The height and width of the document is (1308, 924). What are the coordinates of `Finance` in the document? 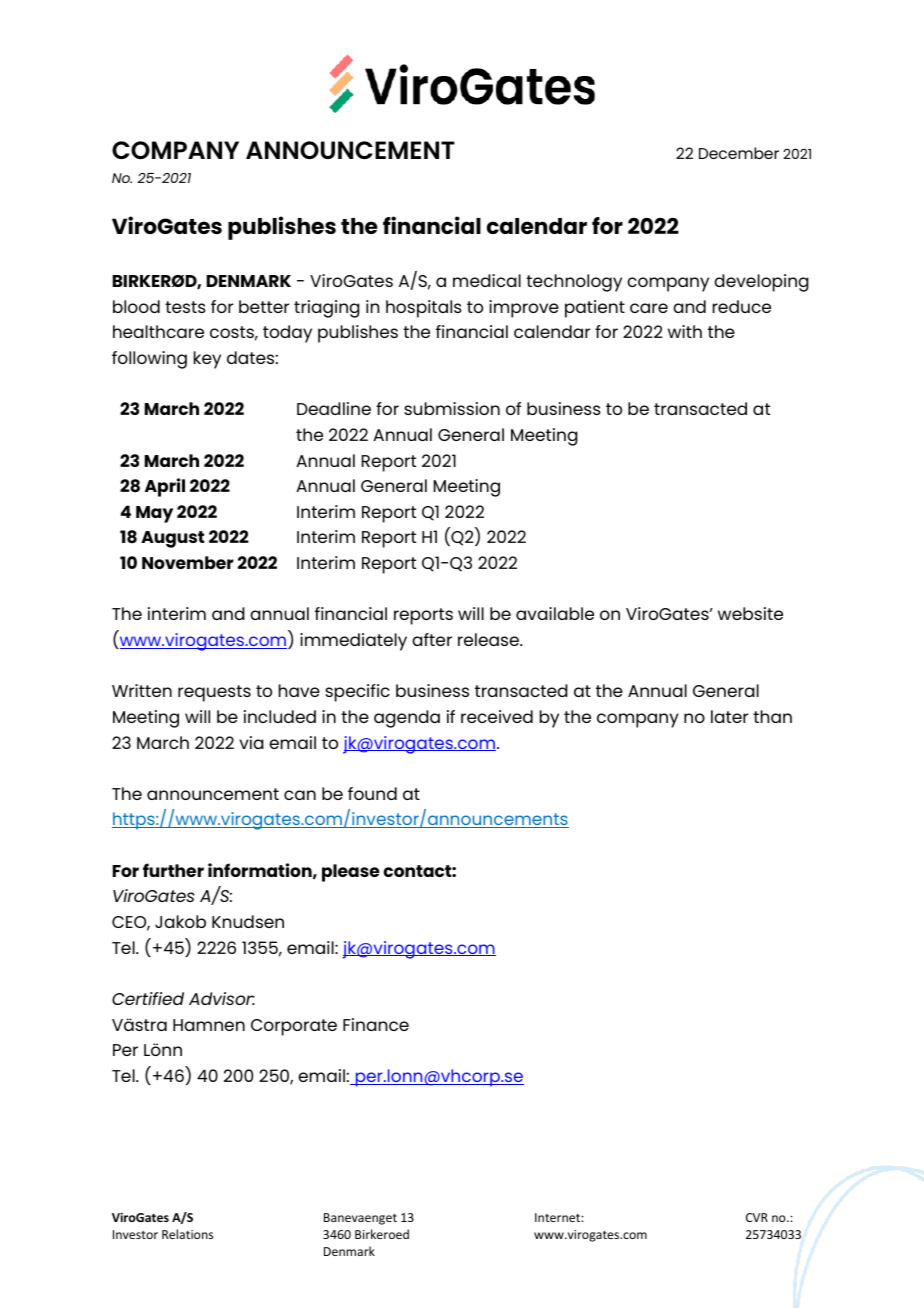 It's located at (376, 1024).
